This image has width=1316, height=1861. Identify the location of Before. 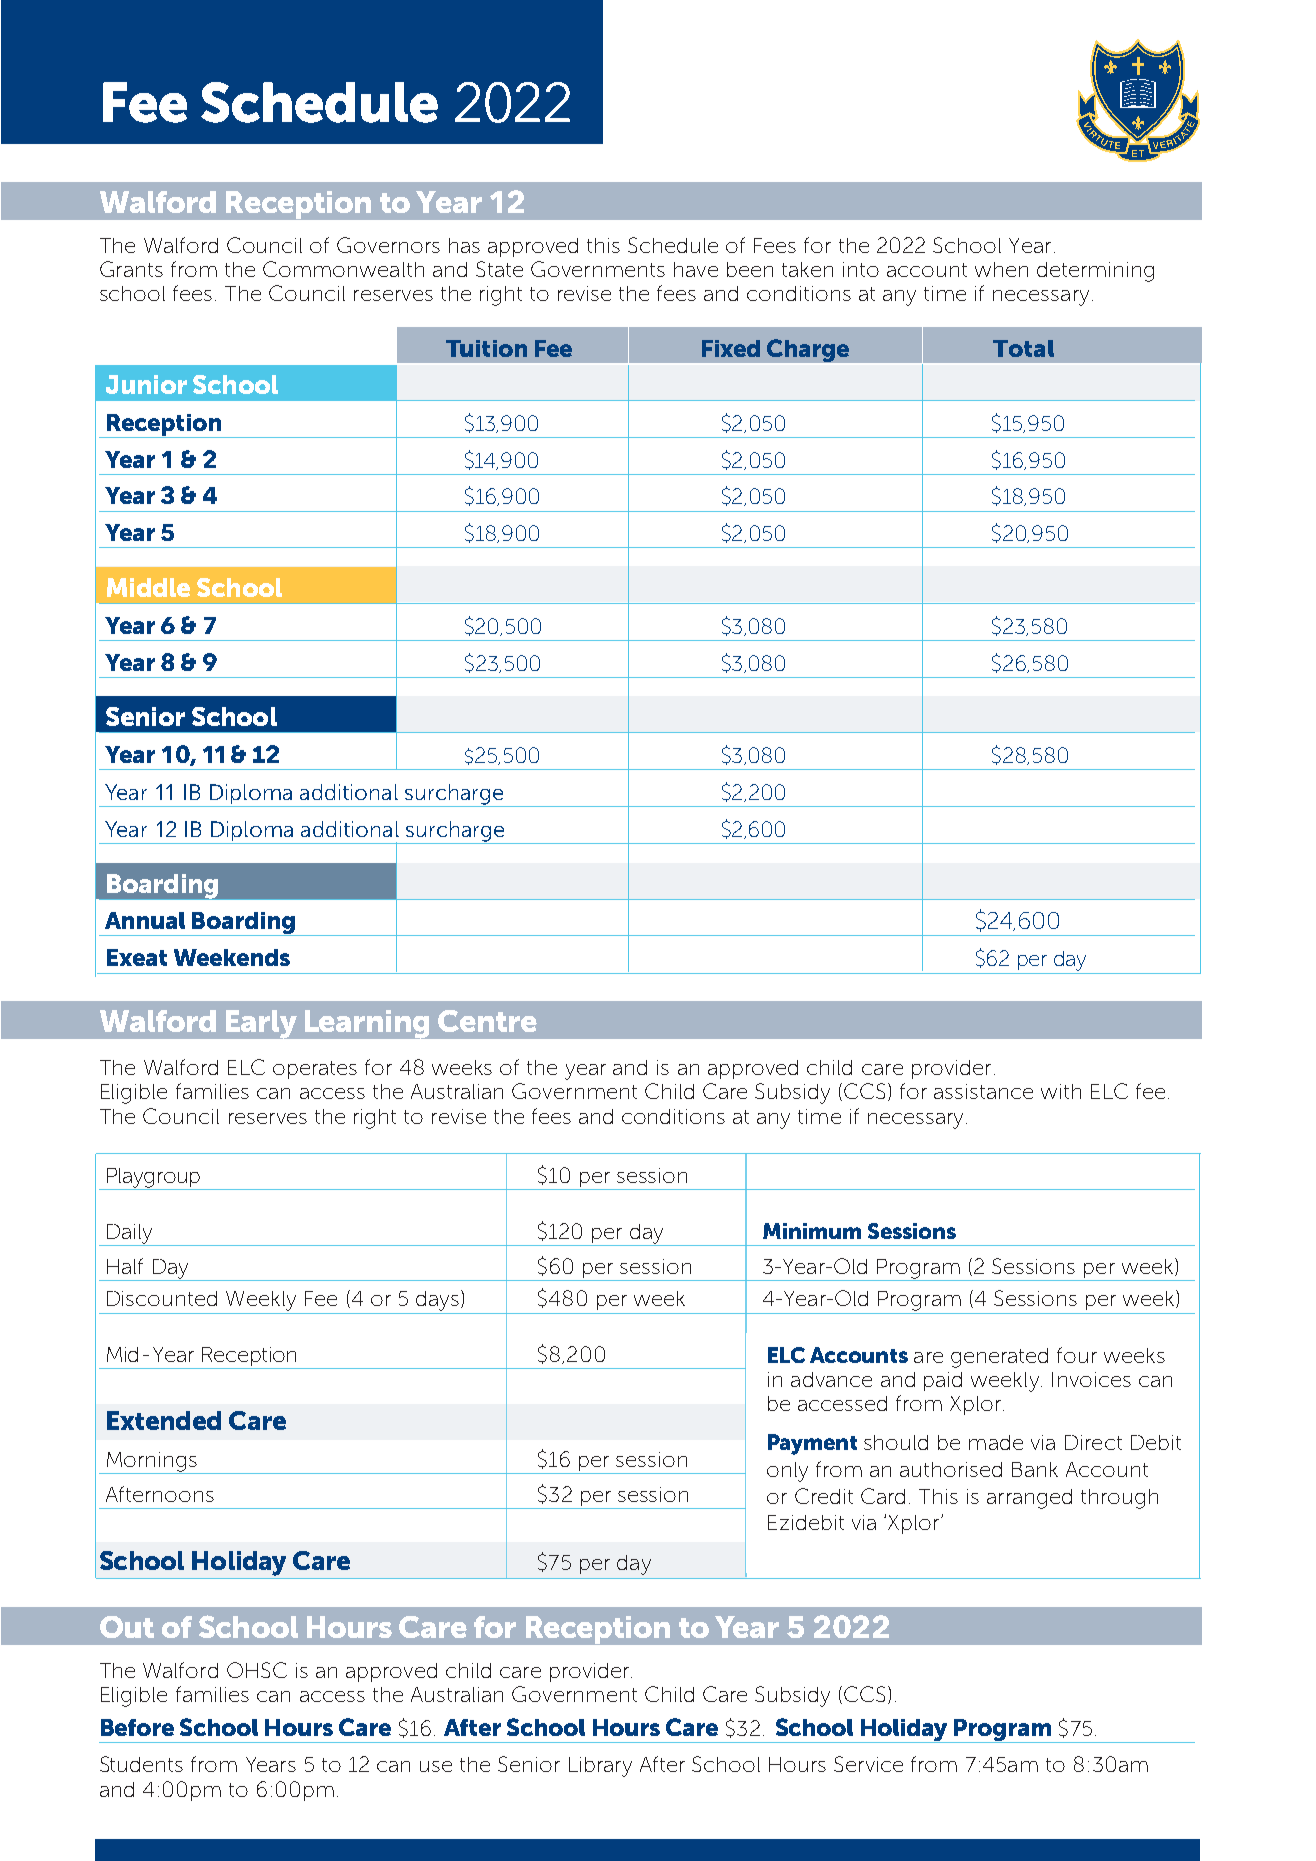
(137, 1727).
